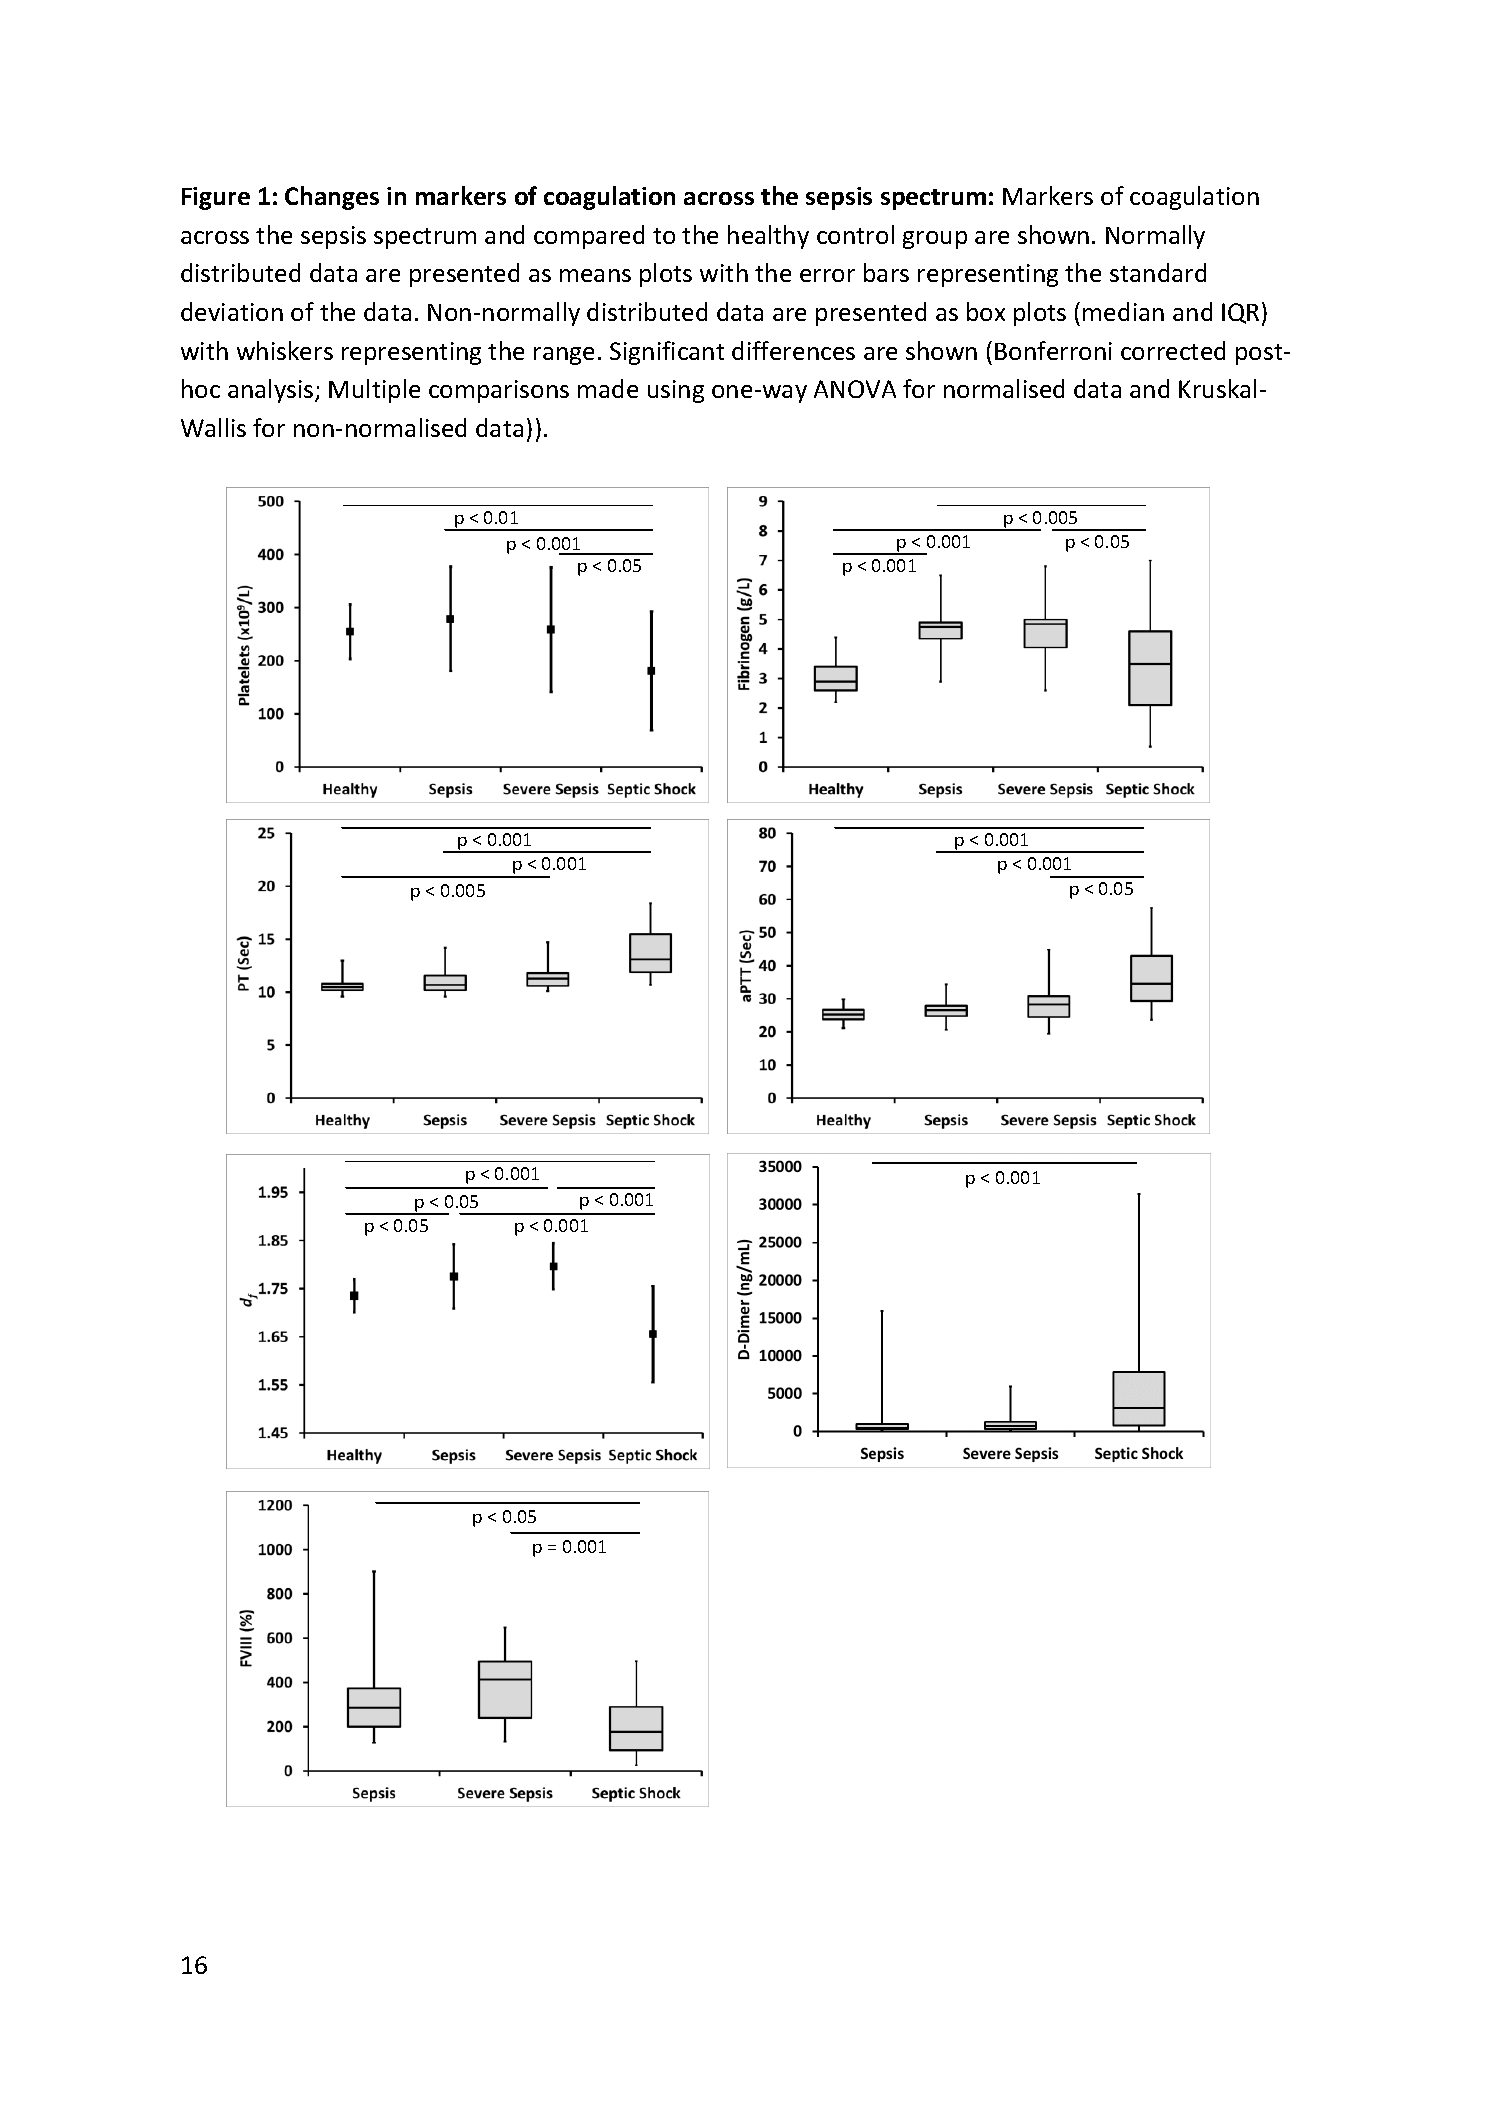  What do you see at coordinates (793, 350) in the page?
I see `differences` at bounding box center [793, 350].
